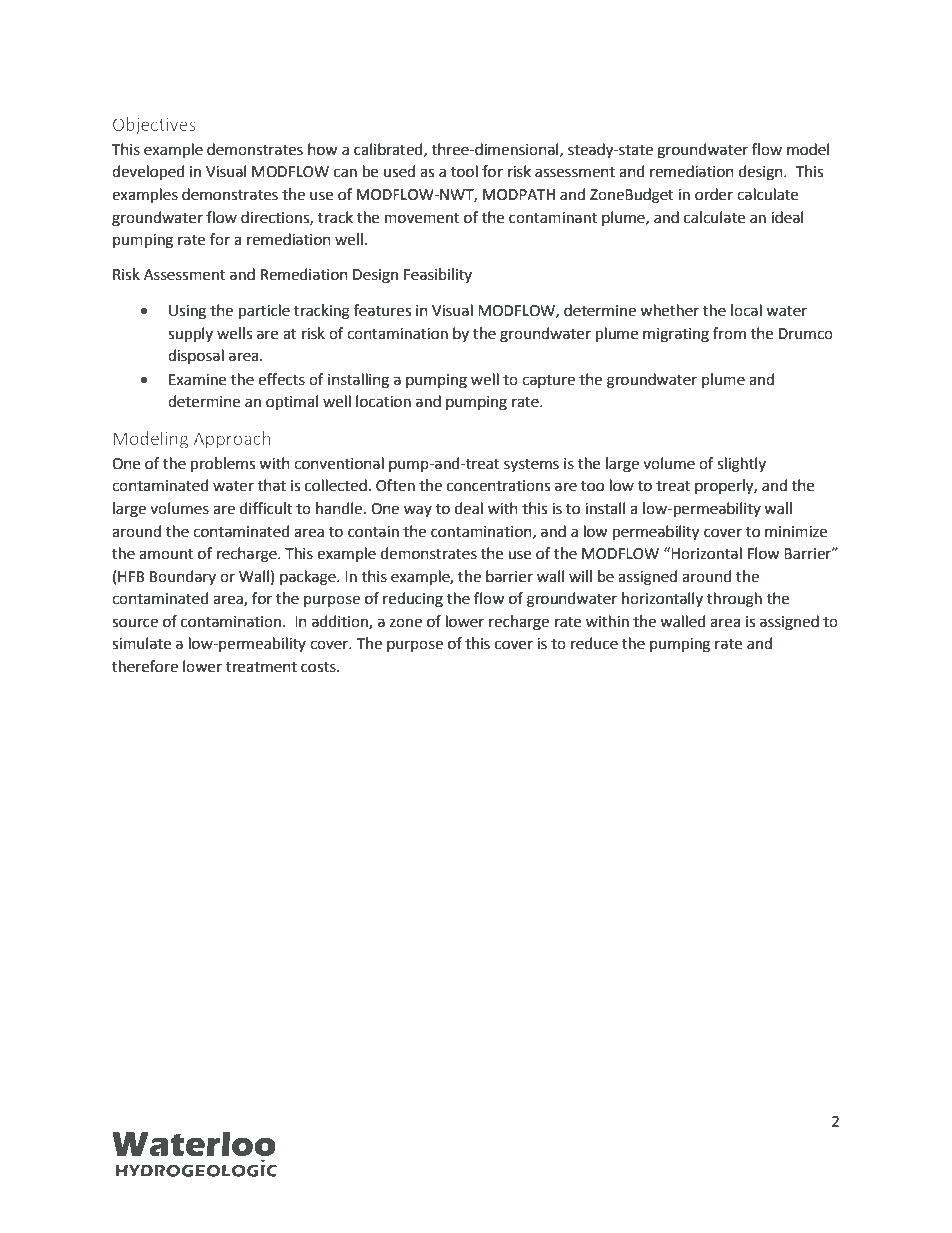 This document has height=1233, width=952. Describe the element at coordinates (154, 126) in the document. I see `Objectives` at that location.
